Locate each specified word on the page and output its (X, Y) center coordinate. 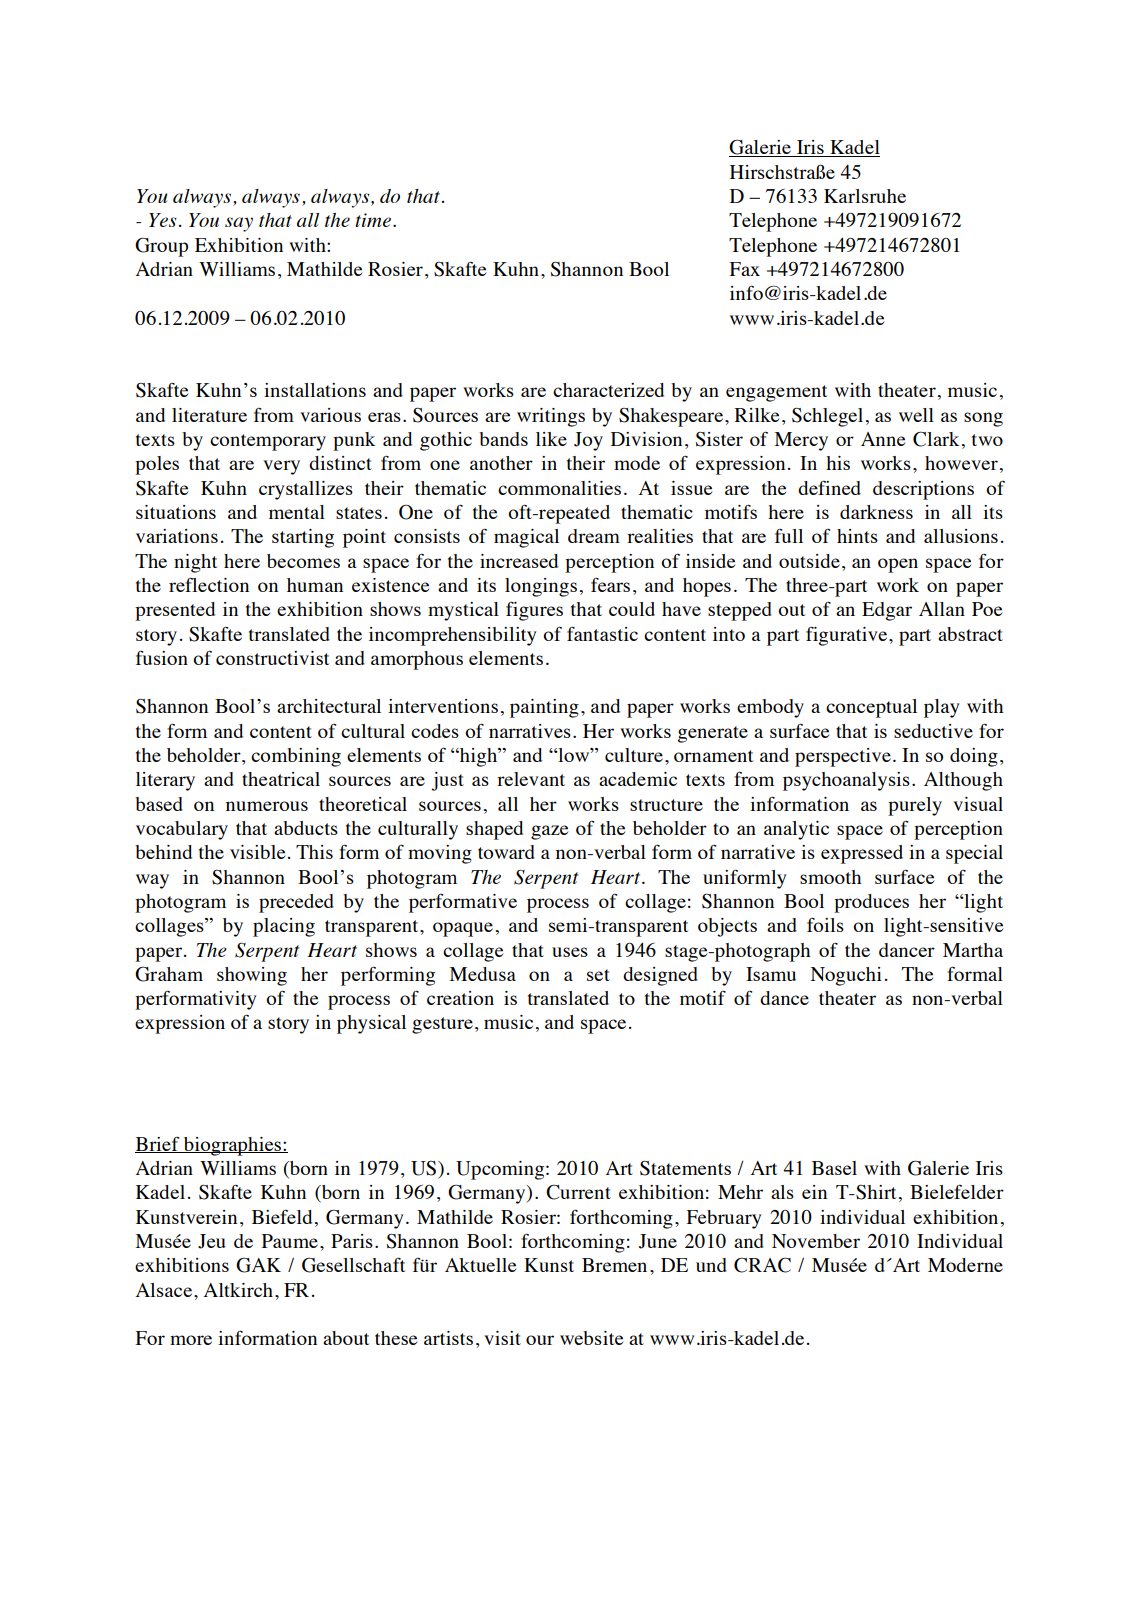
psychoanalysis (846, 781)
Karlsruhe (865, 196)
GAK (258, 1265)
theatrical (281, 779)
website (591, 1338)
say (239, 224)
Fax (745, 269)
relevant (531, 779)
